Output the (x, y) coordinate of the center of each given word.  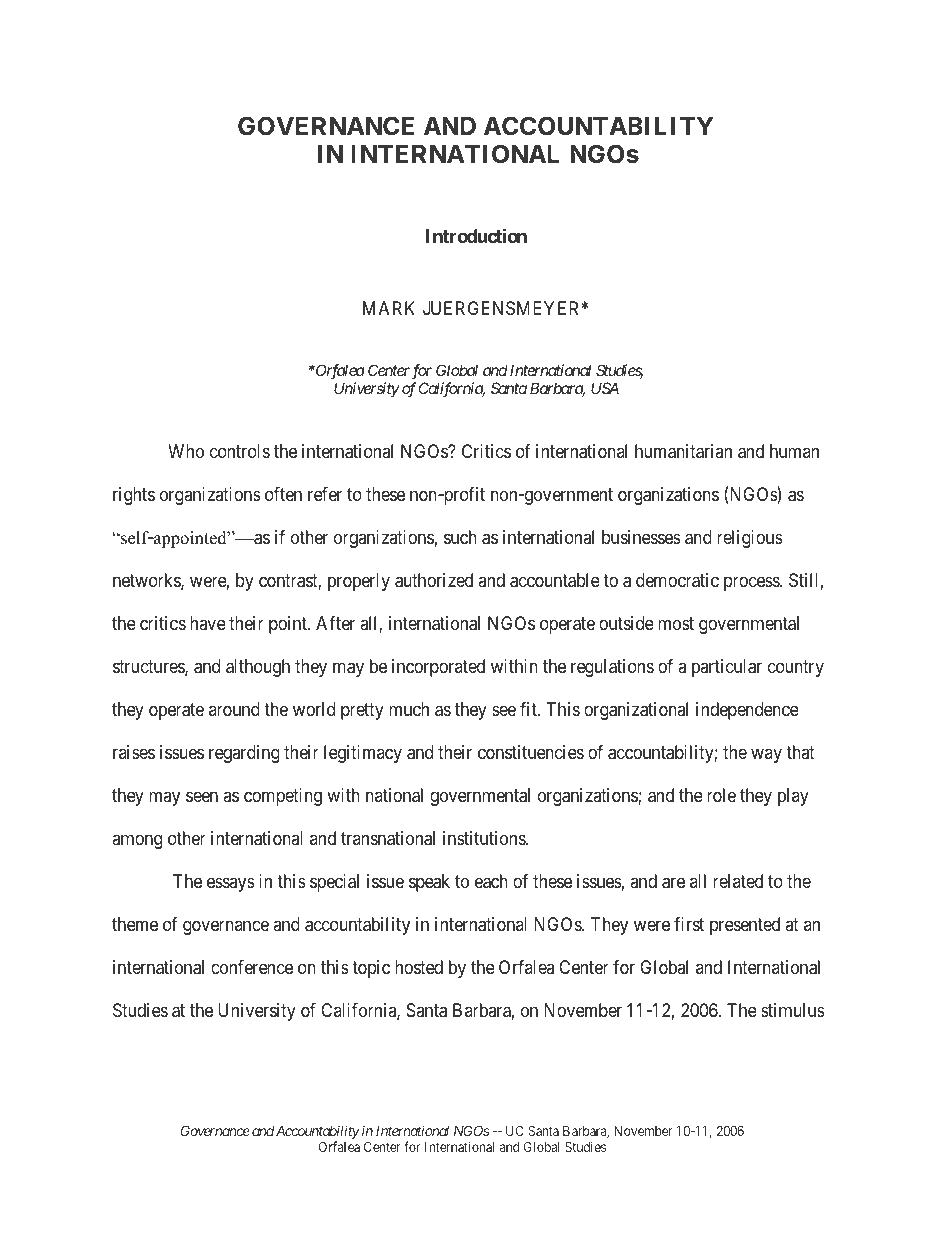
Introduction (476, 235)
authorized (434, 580)
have (208, 623)
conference (252, 967)
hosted (419, 967)
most (676, 623)
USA (605, 388)
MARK (389, 308)
